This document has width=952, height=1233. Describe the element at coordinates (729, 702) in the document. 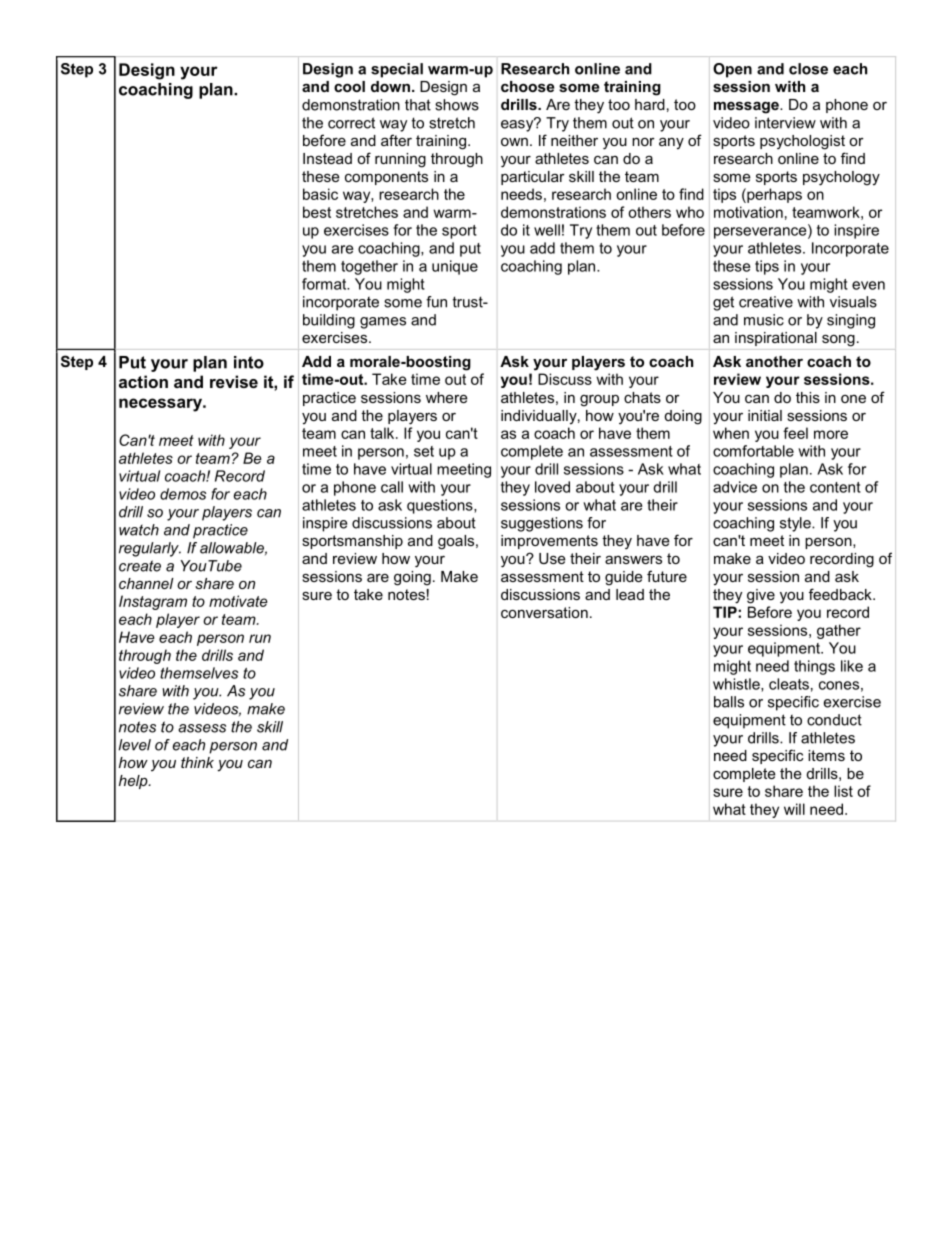

I see `balls` at that location.
